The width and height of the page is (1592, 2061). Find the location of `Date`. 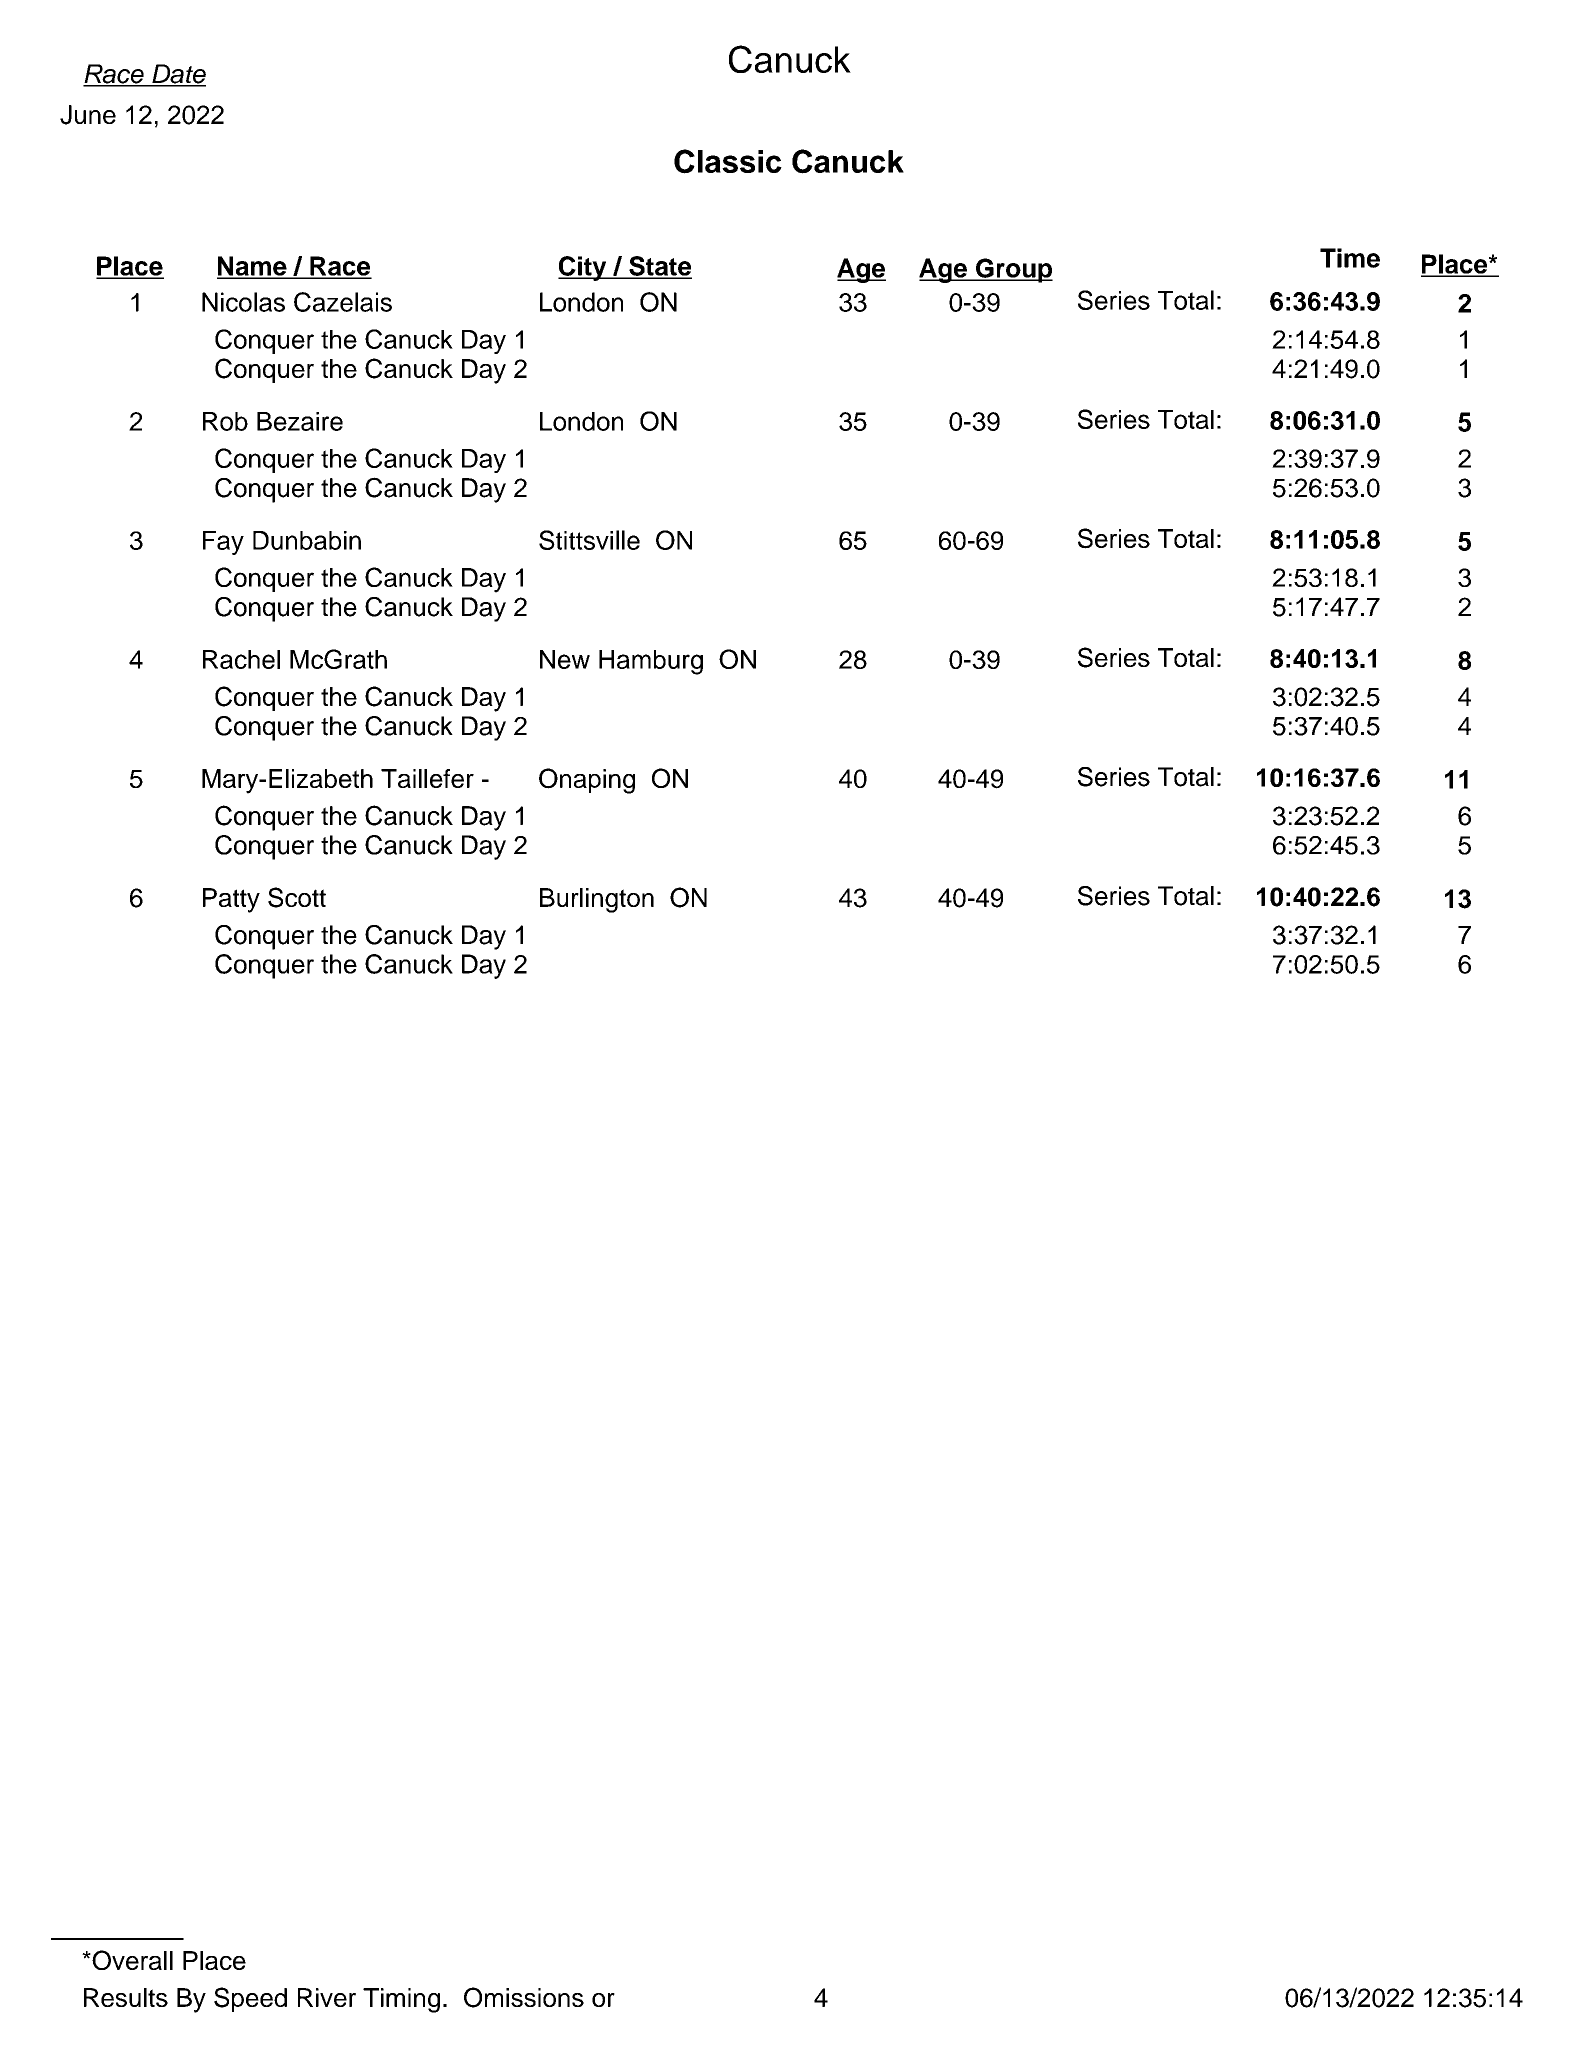

Date is located at coordinates (178, 75).
